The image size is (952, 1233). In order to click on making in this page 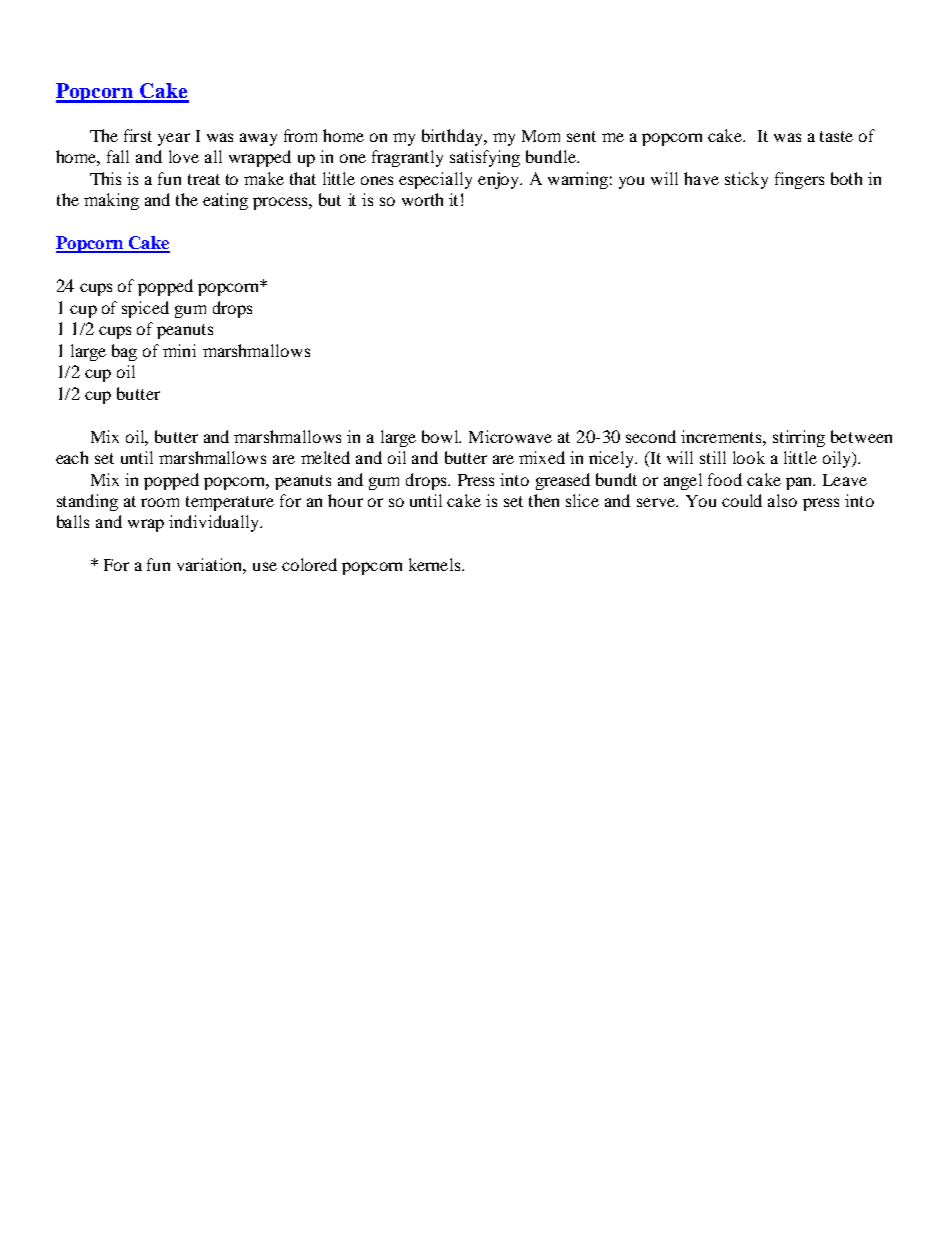, I will do `click(111, 201)`.
